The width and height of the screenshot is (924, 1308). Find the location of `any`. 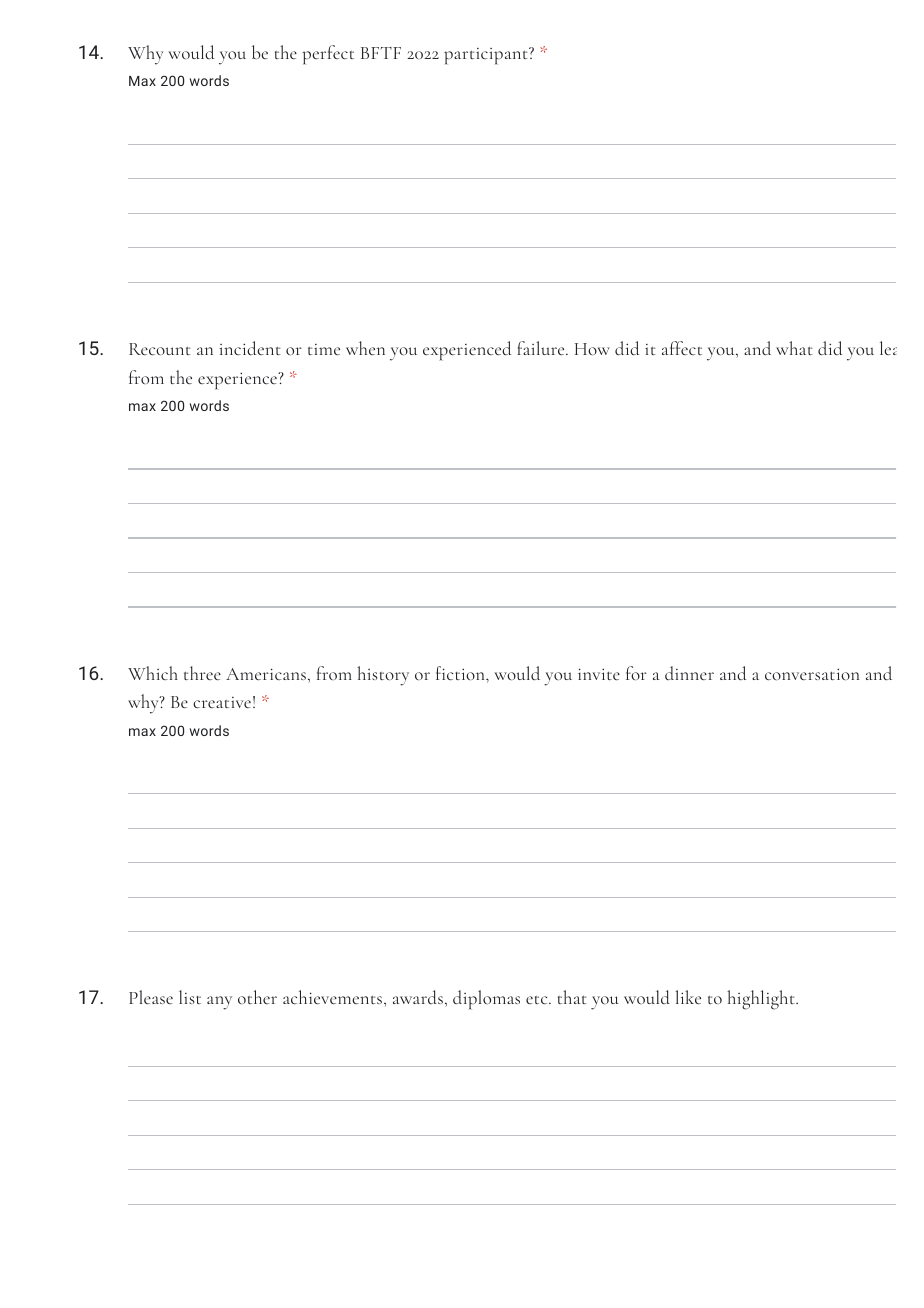

any is located at coordinates (219, 1003).
